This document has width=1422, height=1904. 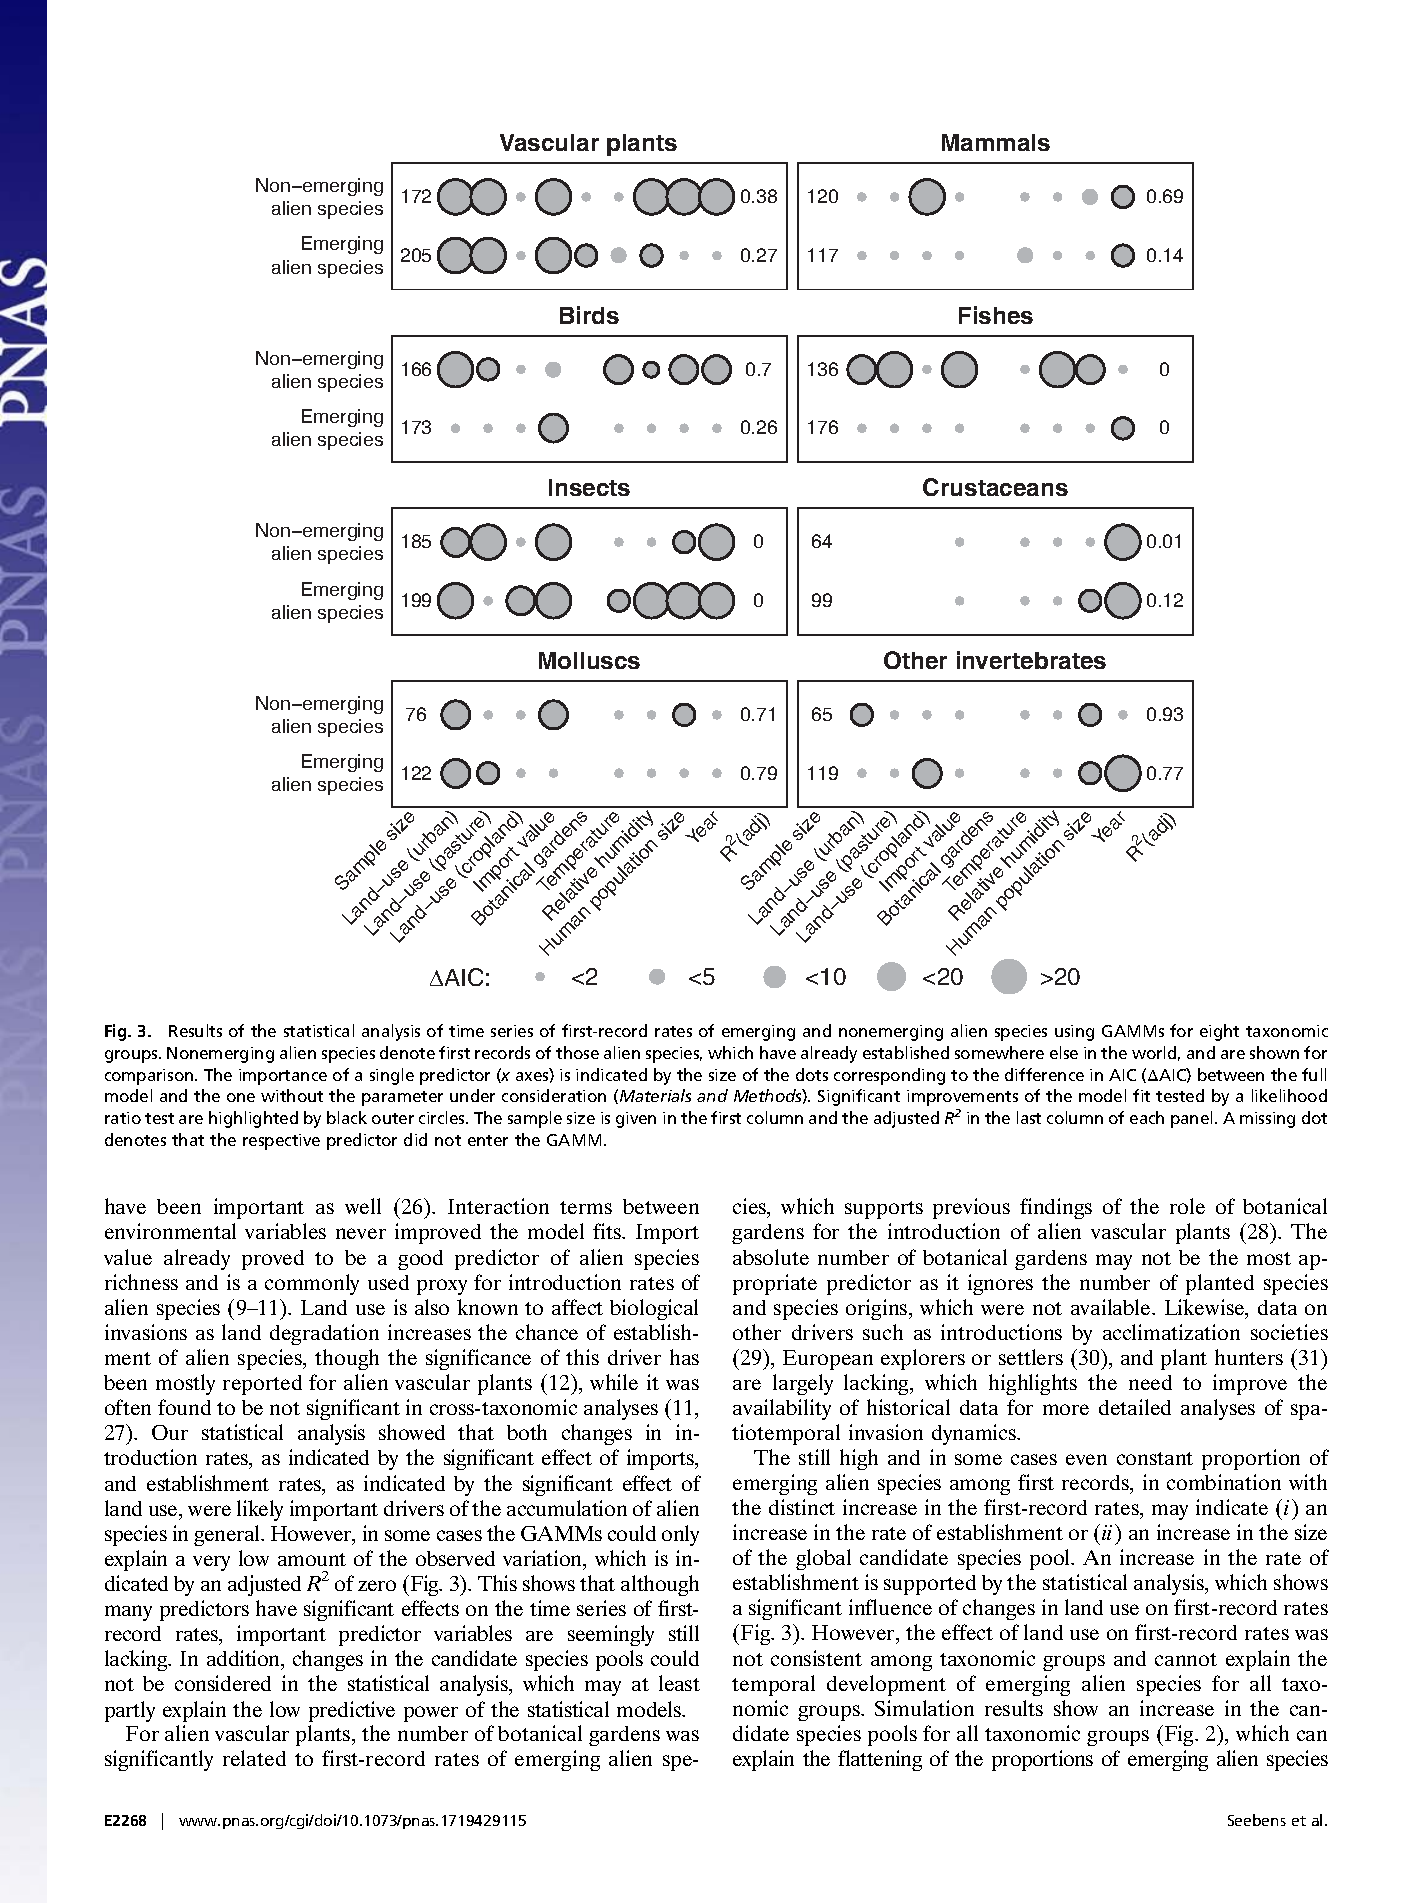 I want to click on Mammals, so click(x=996, y=142).
